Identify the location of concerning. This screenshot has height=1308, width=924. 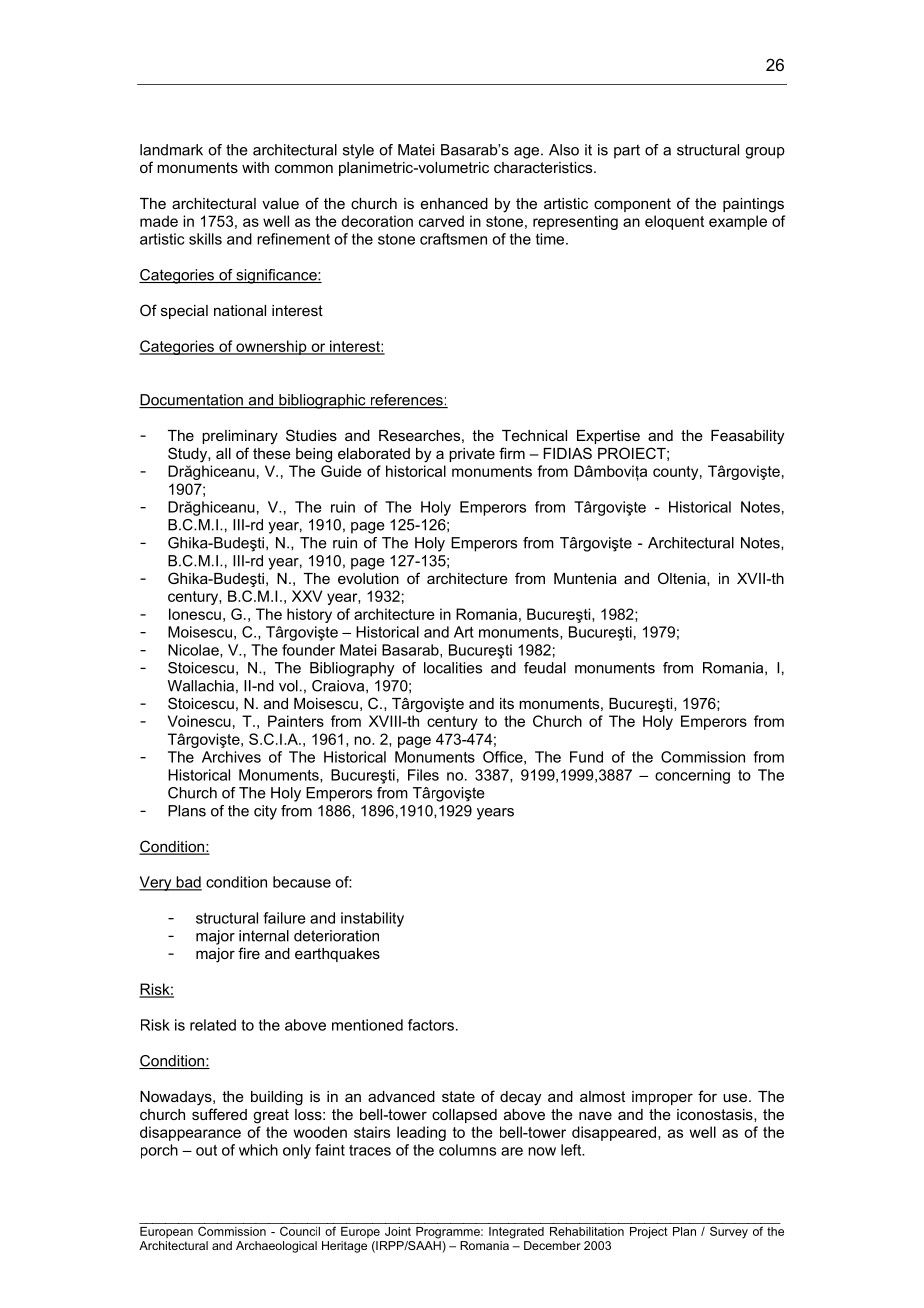
(692, 776).
